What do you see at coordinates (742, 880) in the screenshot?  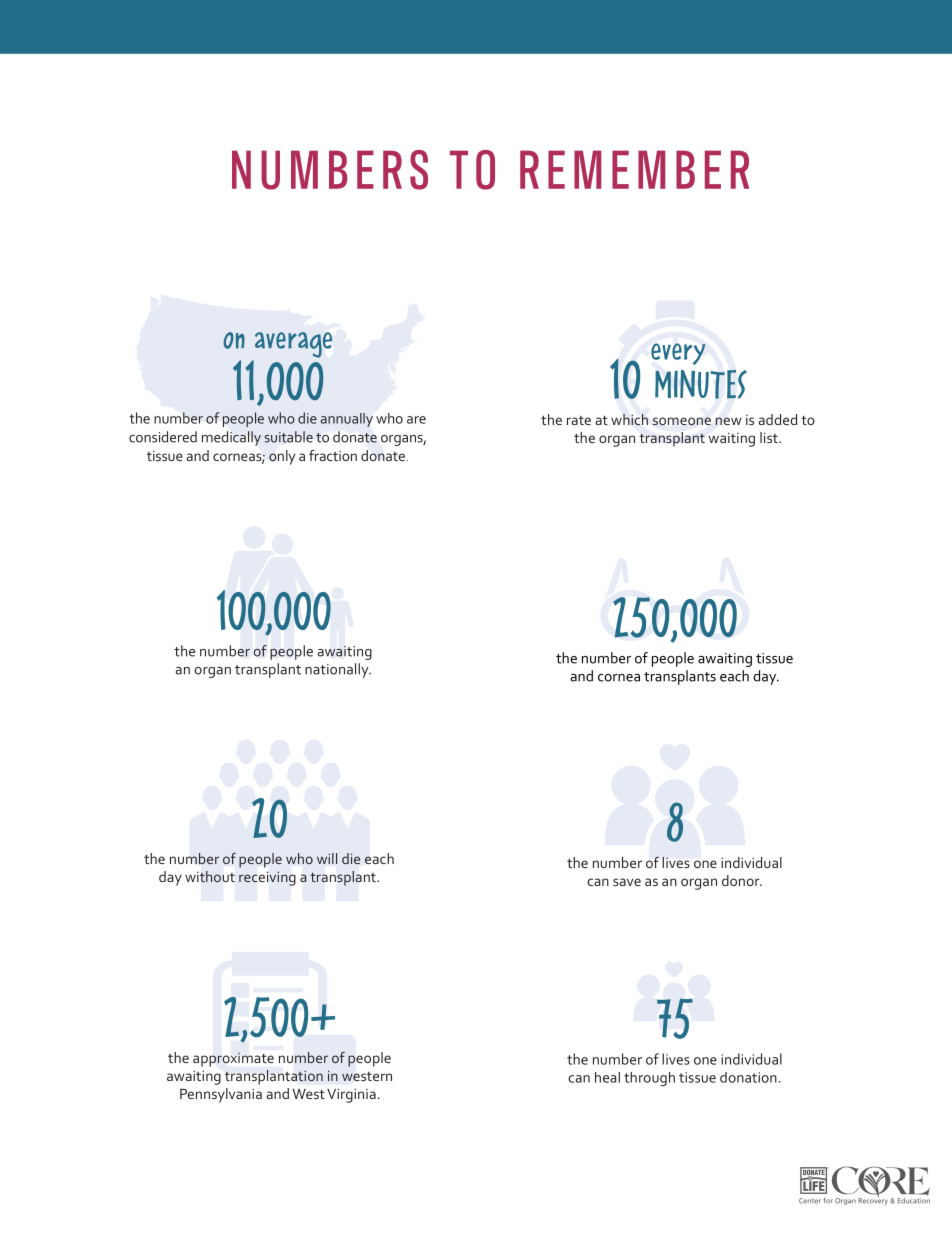 I see `donor` at bounding box center [742, 880].
